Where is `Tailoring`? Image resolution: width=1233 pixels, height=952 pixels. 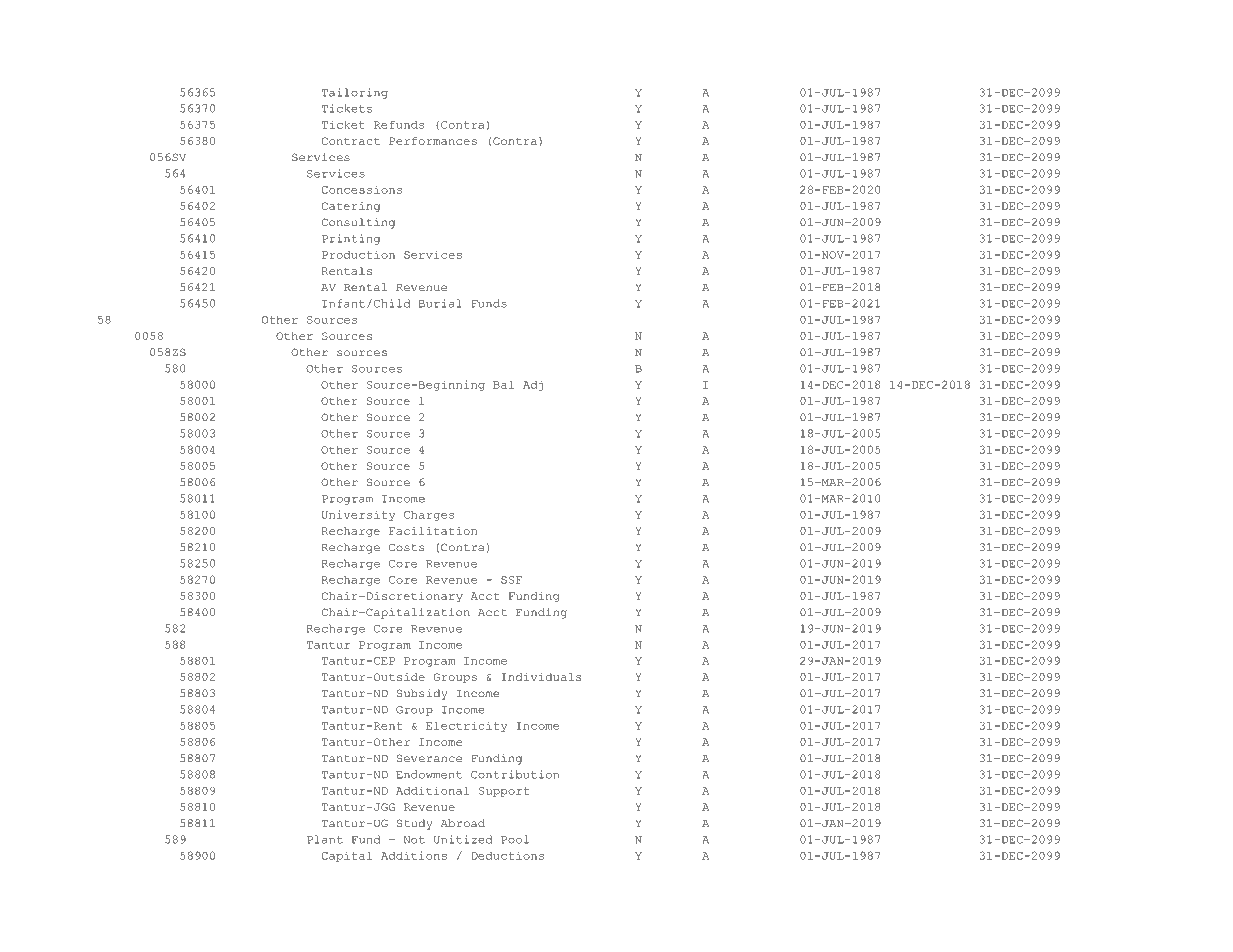
Tailoring is located at coordinates (355, 93).
